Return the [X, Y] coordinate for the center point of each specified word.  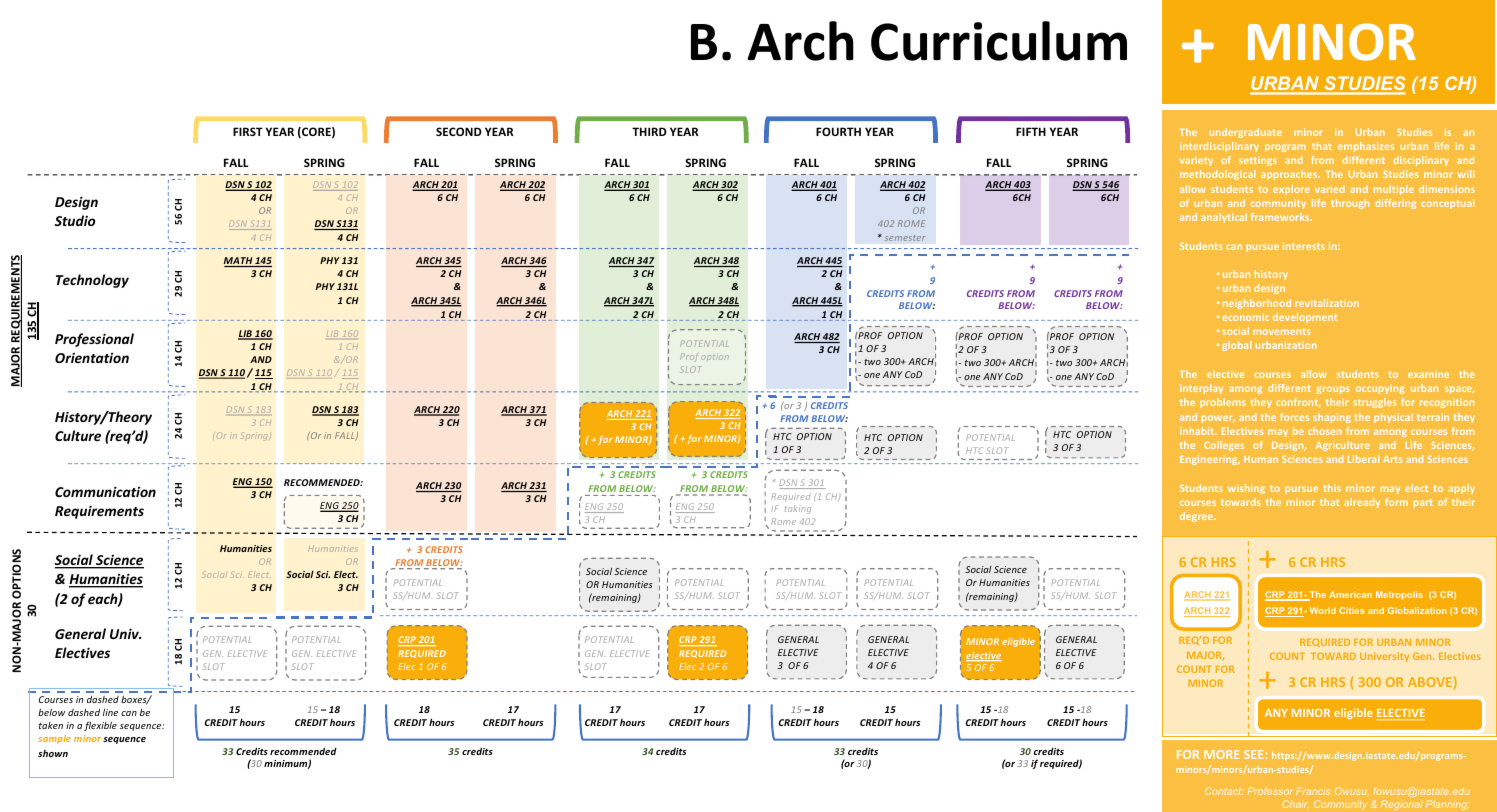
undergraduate [1246, 133]
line [110, 712]
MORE [1221, 754]
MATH [239, 262]
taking [798, 509]
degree [1197, 517]
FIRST [248, 131]
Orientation [92, 358]
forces [1294, 417]
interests [1304, 246]
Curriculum [999, 41]
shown [53, 753]
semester [905, 238]
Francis [1313, 791]
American [1350, 594]
